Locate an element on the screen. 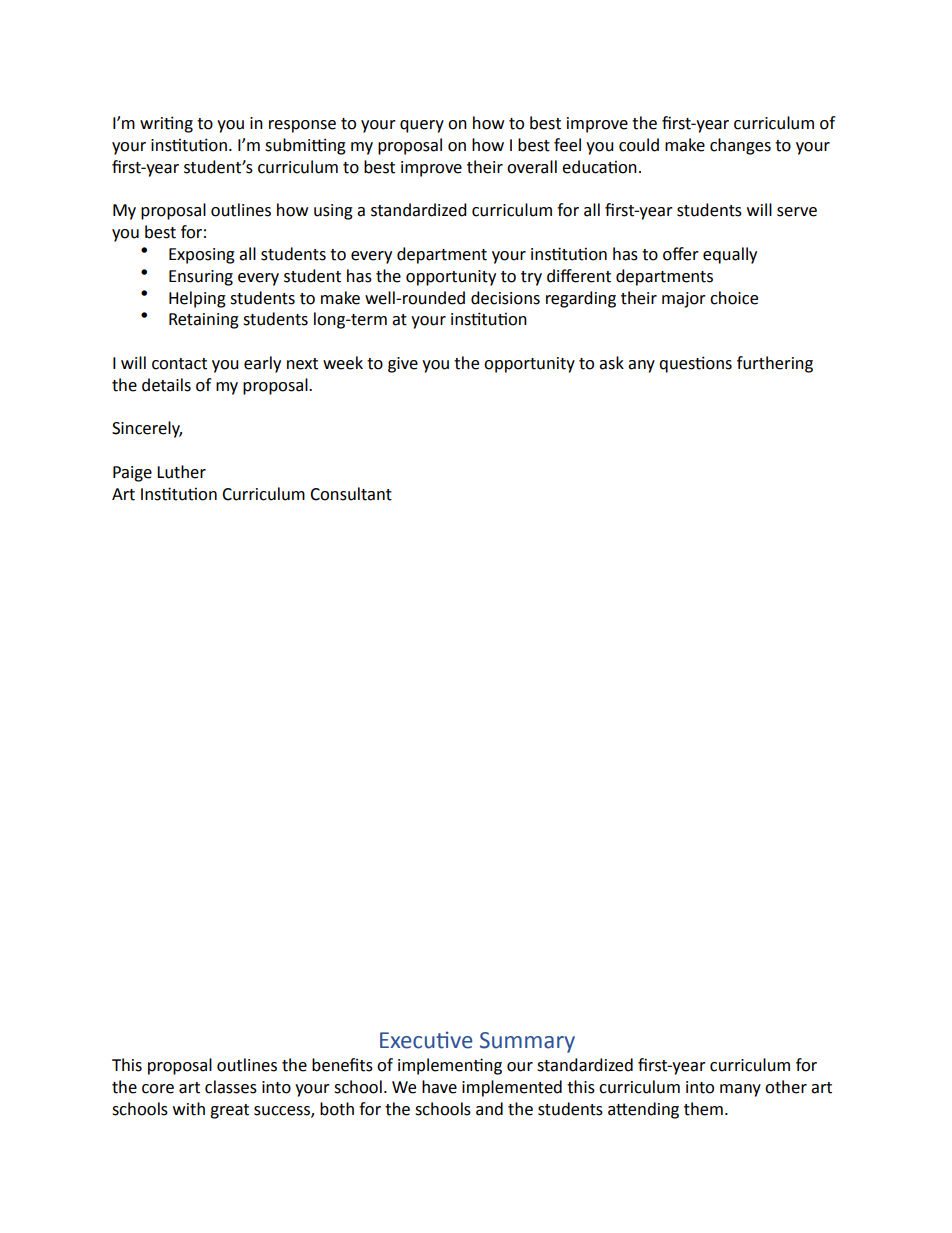  response is located at coordinates (302, 126).
